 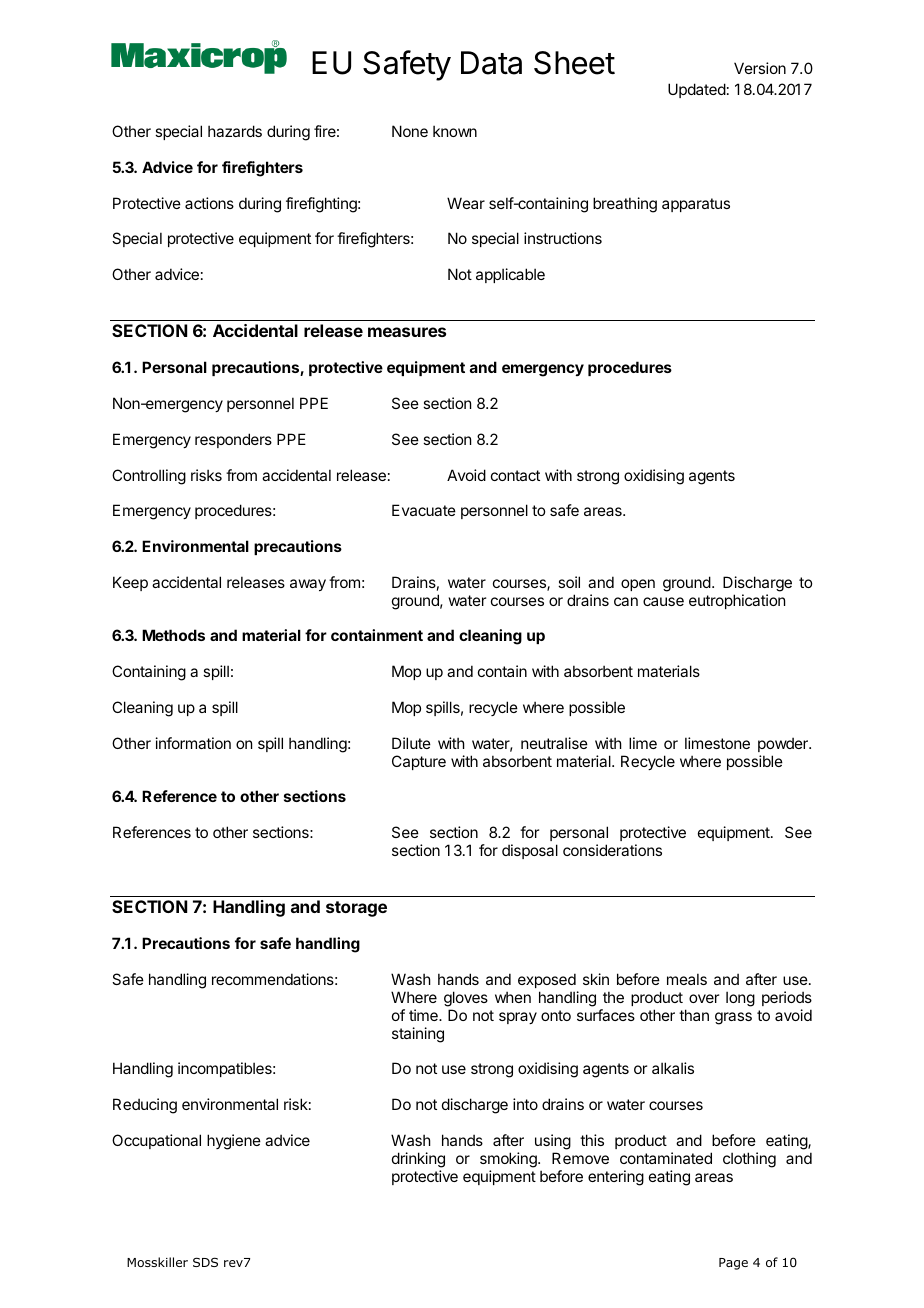 What do you see at coordinates (411, 743) in the screenshot?
I see `Dilute` at bounding box center [411, 743].
